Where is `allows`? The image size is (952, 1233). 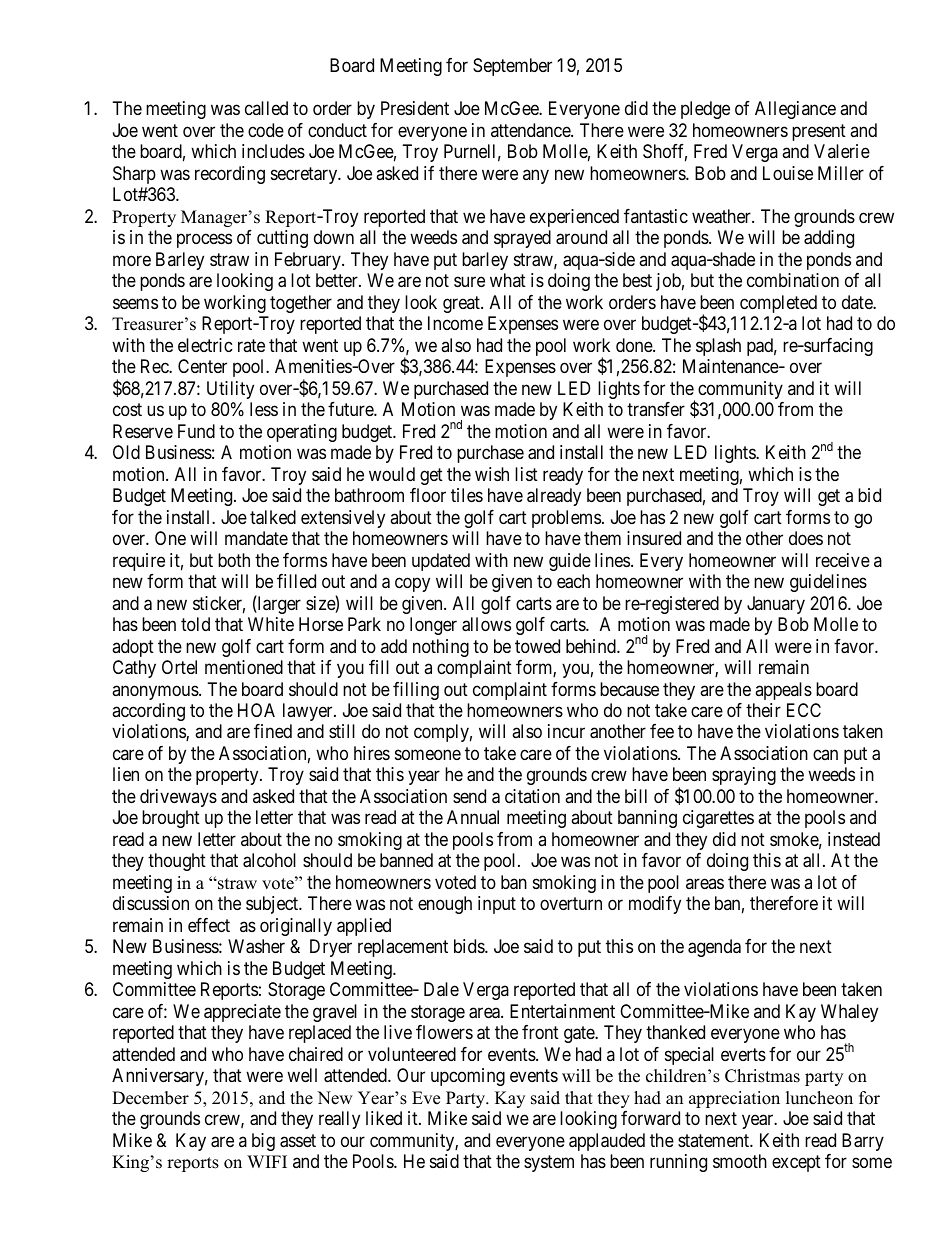 allows is located at coordinates (486, 624).
